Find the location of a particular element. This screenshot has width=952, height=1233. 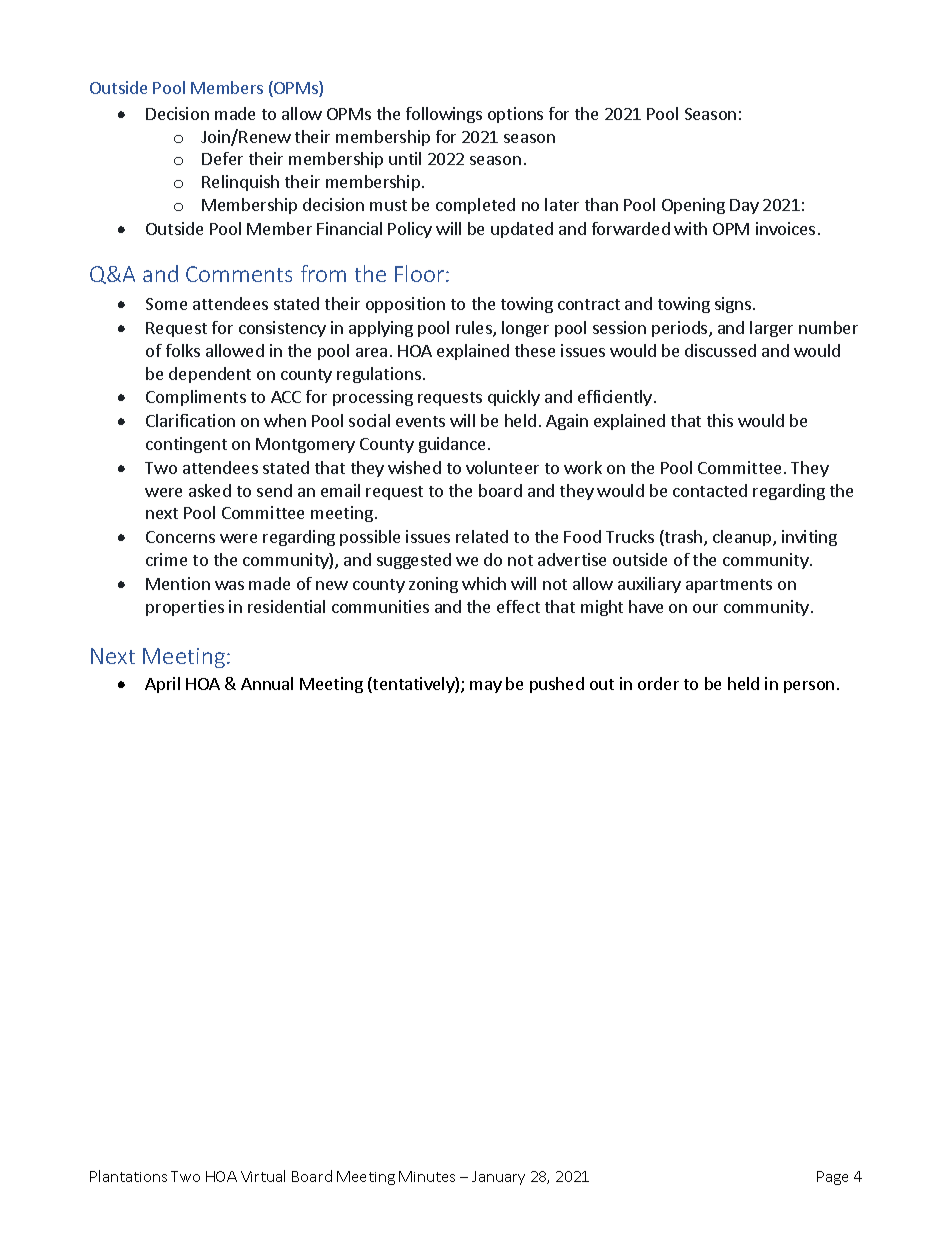

Page is located at coordinates (832, 1178).
